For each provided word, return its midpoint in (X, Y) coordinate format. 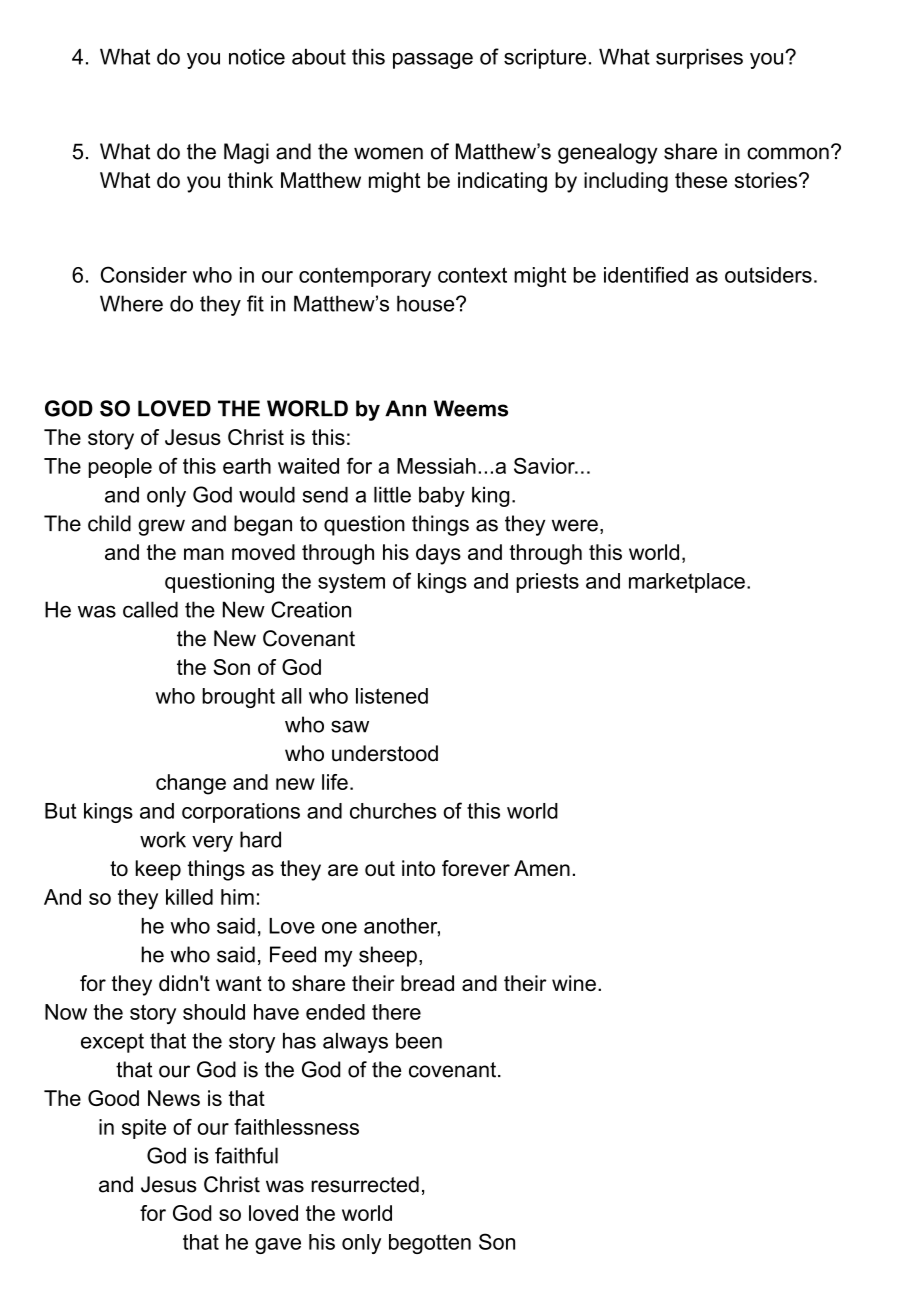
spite (144, 1129)
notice (257, 57)
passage (433, 61)
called (150, 609)
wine (574, 983)
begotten (430, 1244)
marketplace (687, 583)
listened (392, 696)
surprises (699, 59)
